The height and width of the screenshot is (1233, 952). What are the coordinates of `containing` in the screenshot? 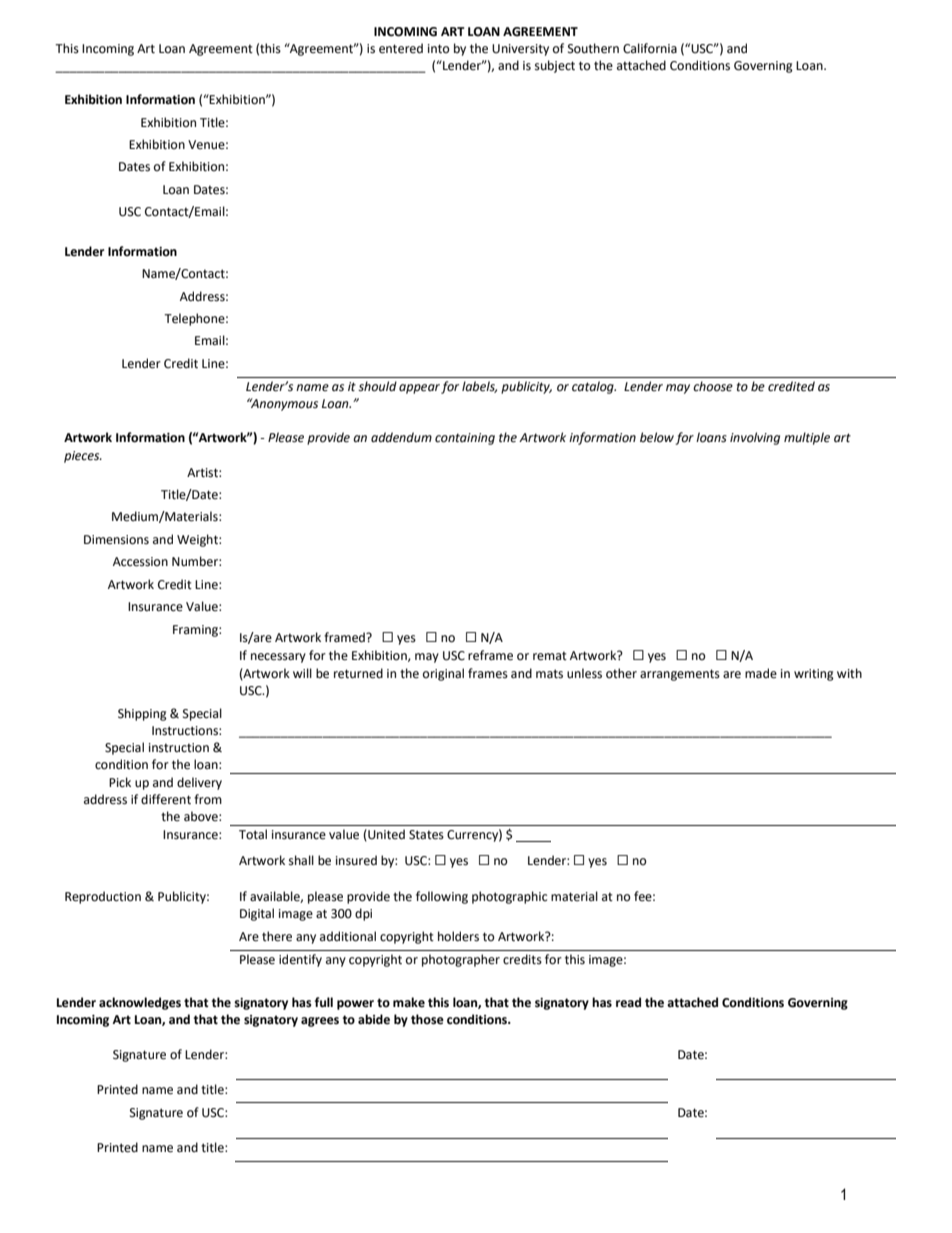 It's located at (465, 439).
